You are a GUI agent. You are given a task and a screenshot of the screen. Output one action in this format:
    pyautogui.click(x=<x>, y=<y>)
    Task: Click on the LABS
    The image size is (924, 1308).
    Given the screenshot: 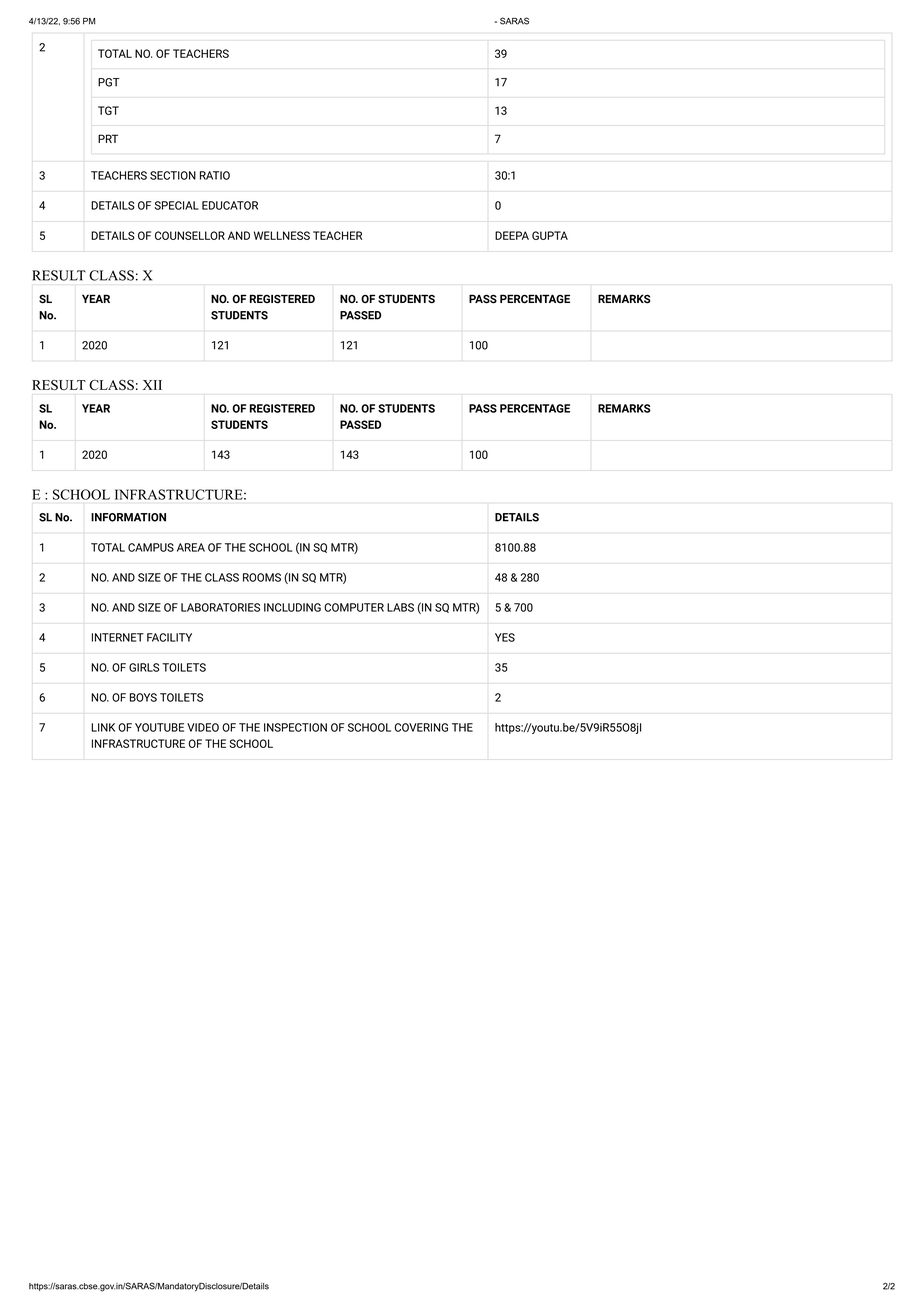 What is the action you would take?
    pyautogui.click(x=400, y=607)
